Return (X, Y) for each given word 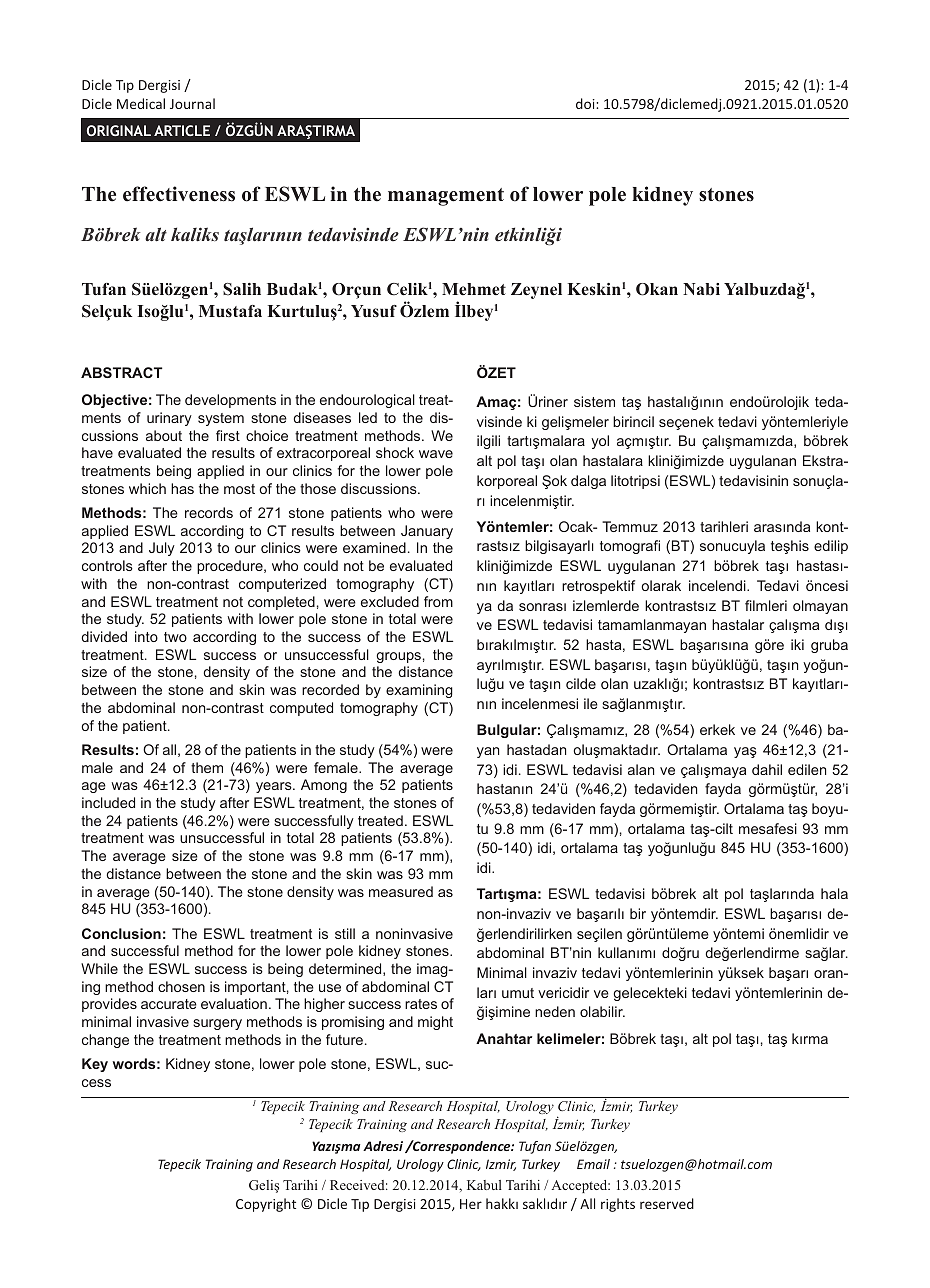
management (446, 197)
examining (419, 691)
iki (797, 644)
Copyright (266, 1205)
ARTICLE (182, 130)
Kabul (484, 1185)
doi (586, 103)
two (175, 637)
